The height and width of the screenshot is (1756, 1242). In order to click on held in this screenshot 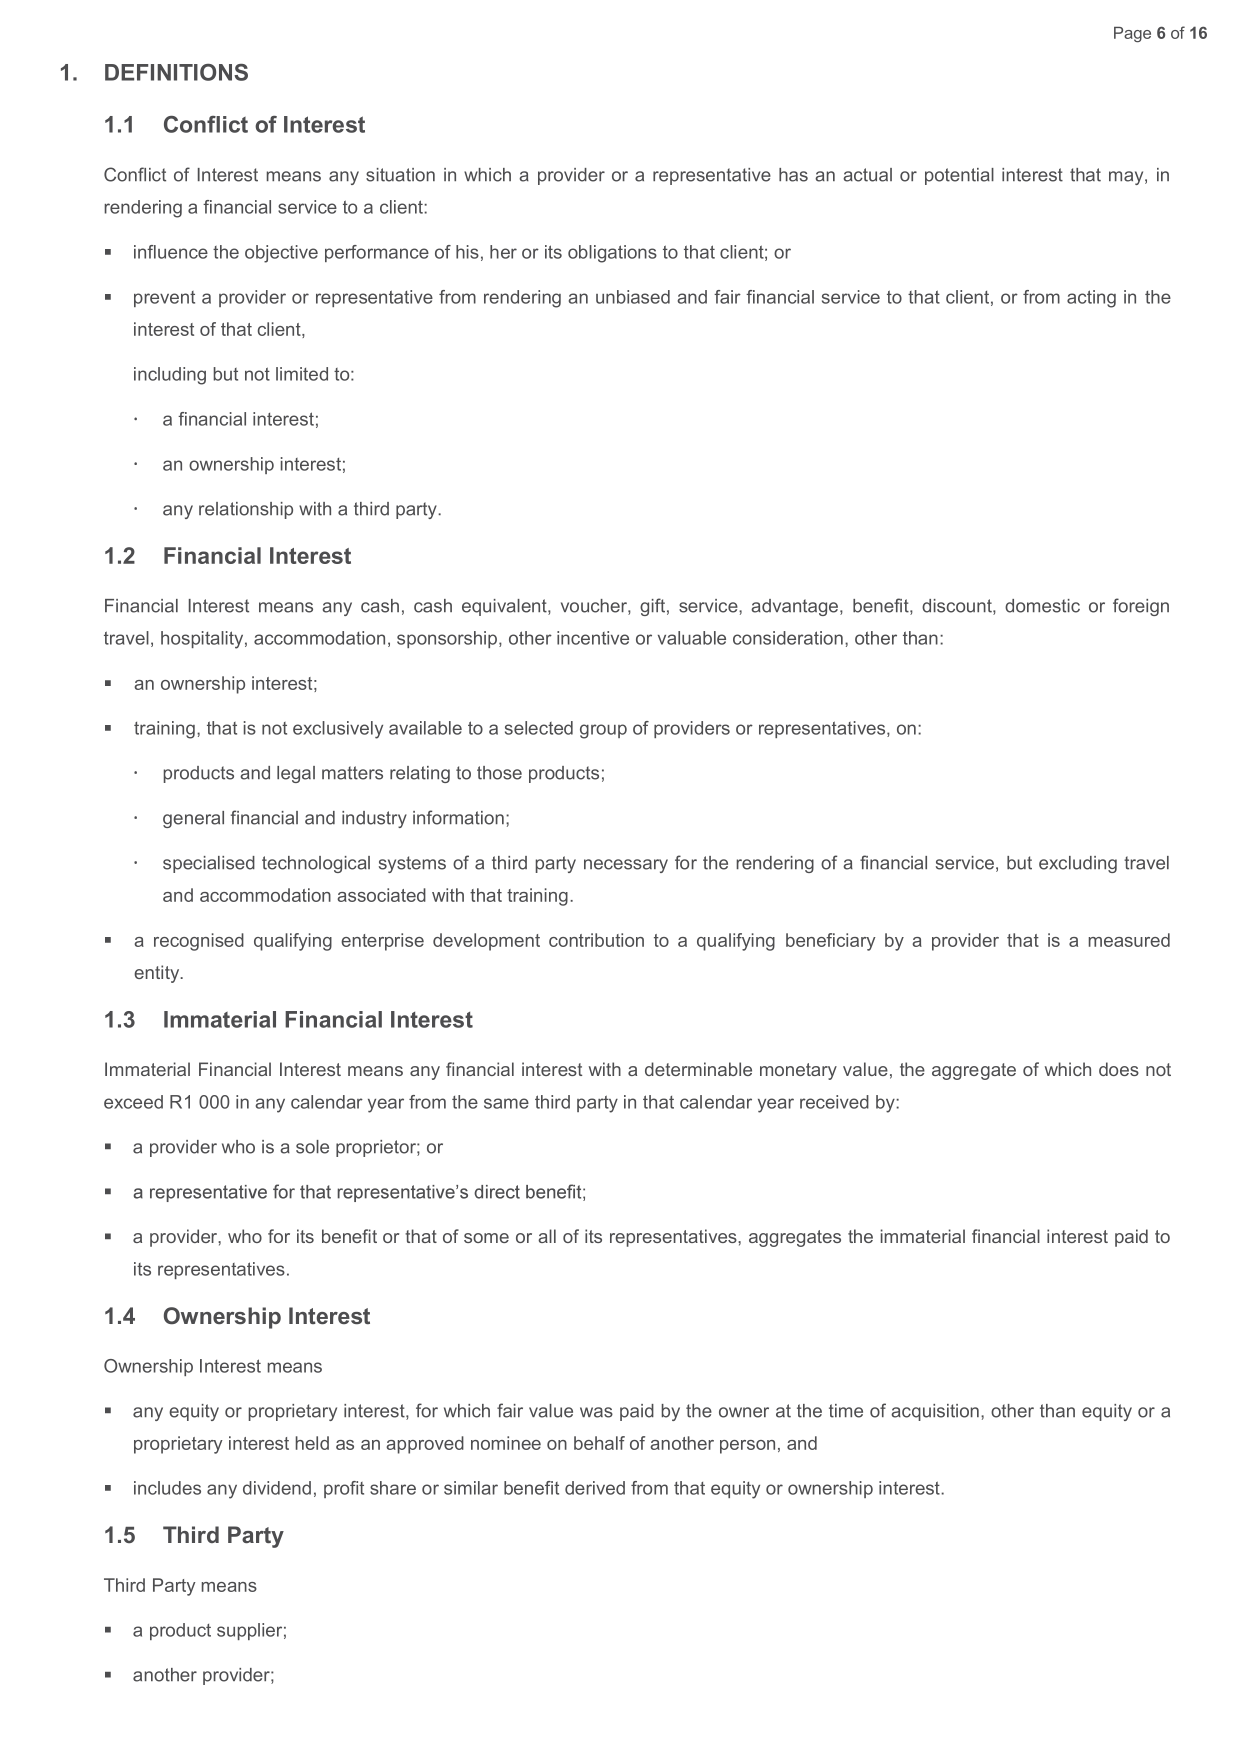, I will do `click(312, 1443)`.
